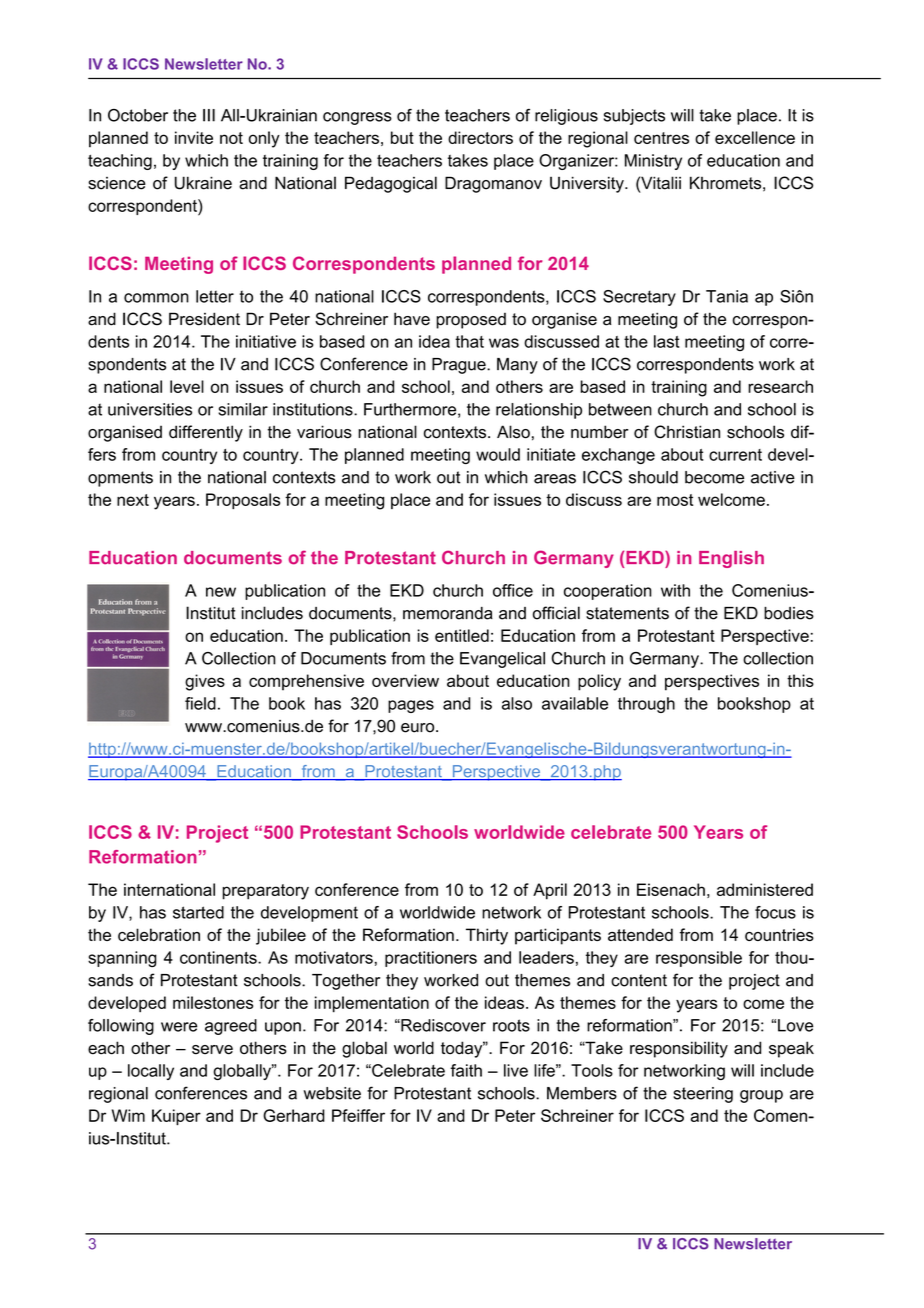 The width and height of the screenshot is (924, 1308). I want to click on faith, so click(466, 1070).
